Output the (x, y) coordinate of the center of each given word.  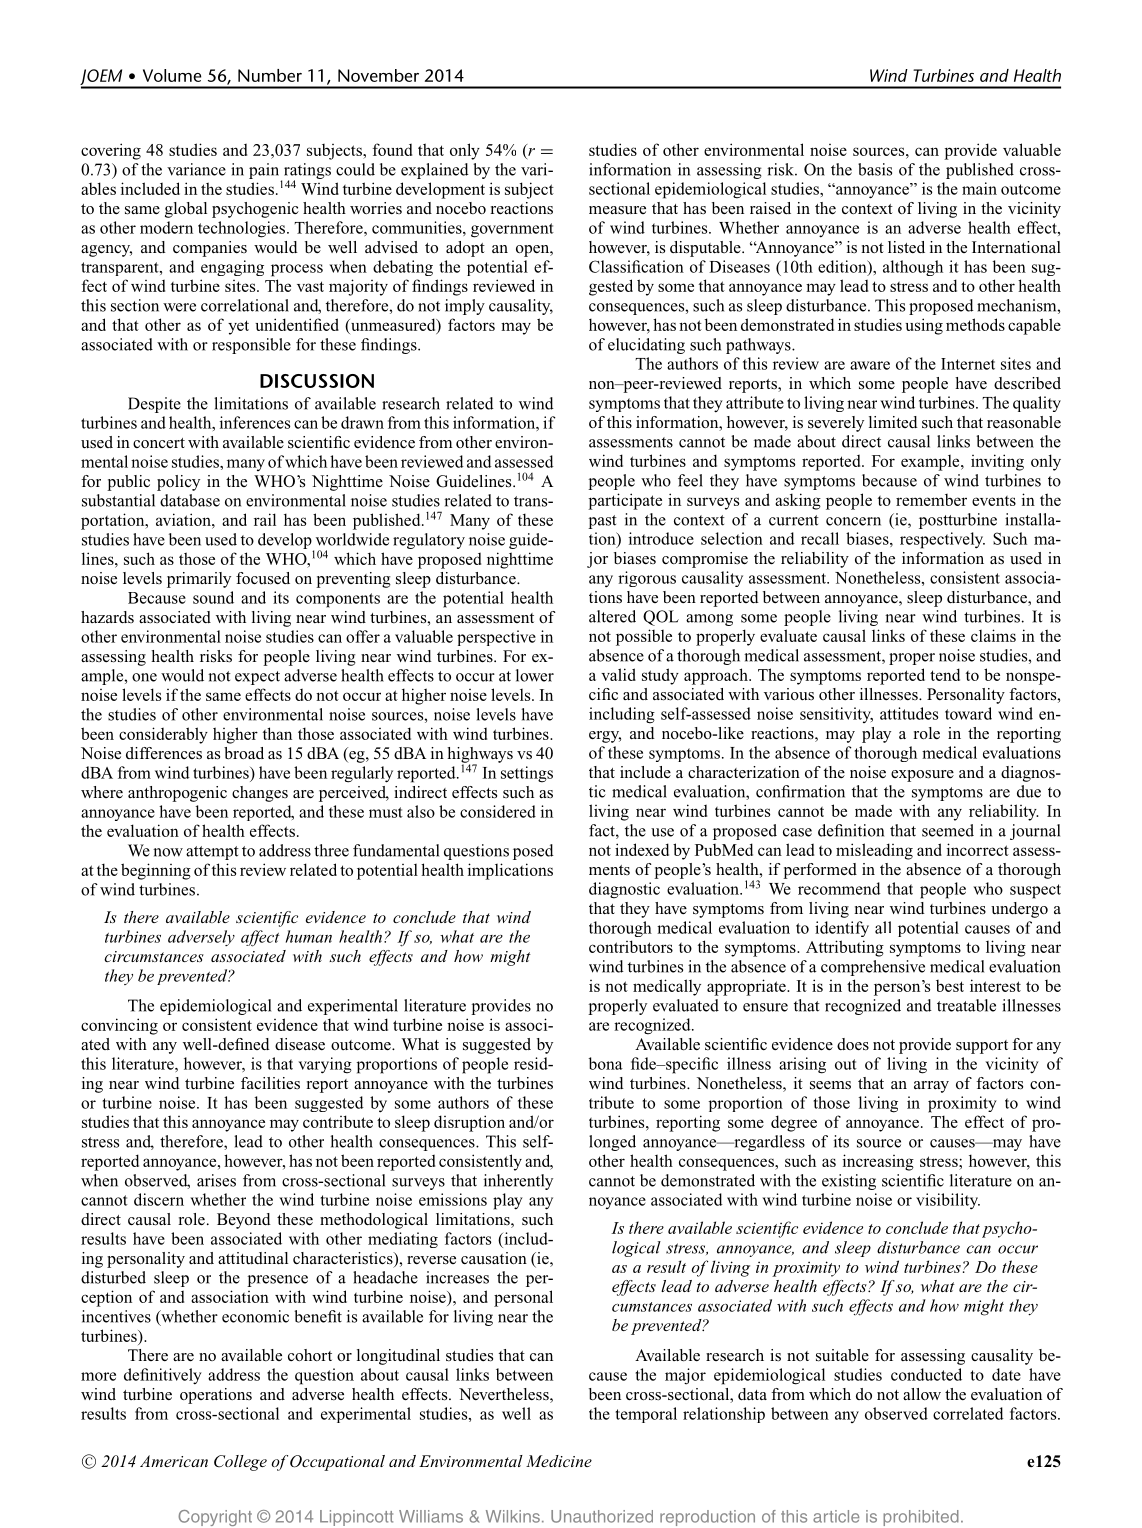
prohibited (921, 1518)
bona (606, 1063)
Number (270, 75)
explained (435, 171)
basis (875, 169)
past (602, 522)
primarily (199, 580)
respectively (942, 540)
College (240, 1463)
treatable (966, 1005)
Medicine (559, 1461)
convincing (119, 1026)
